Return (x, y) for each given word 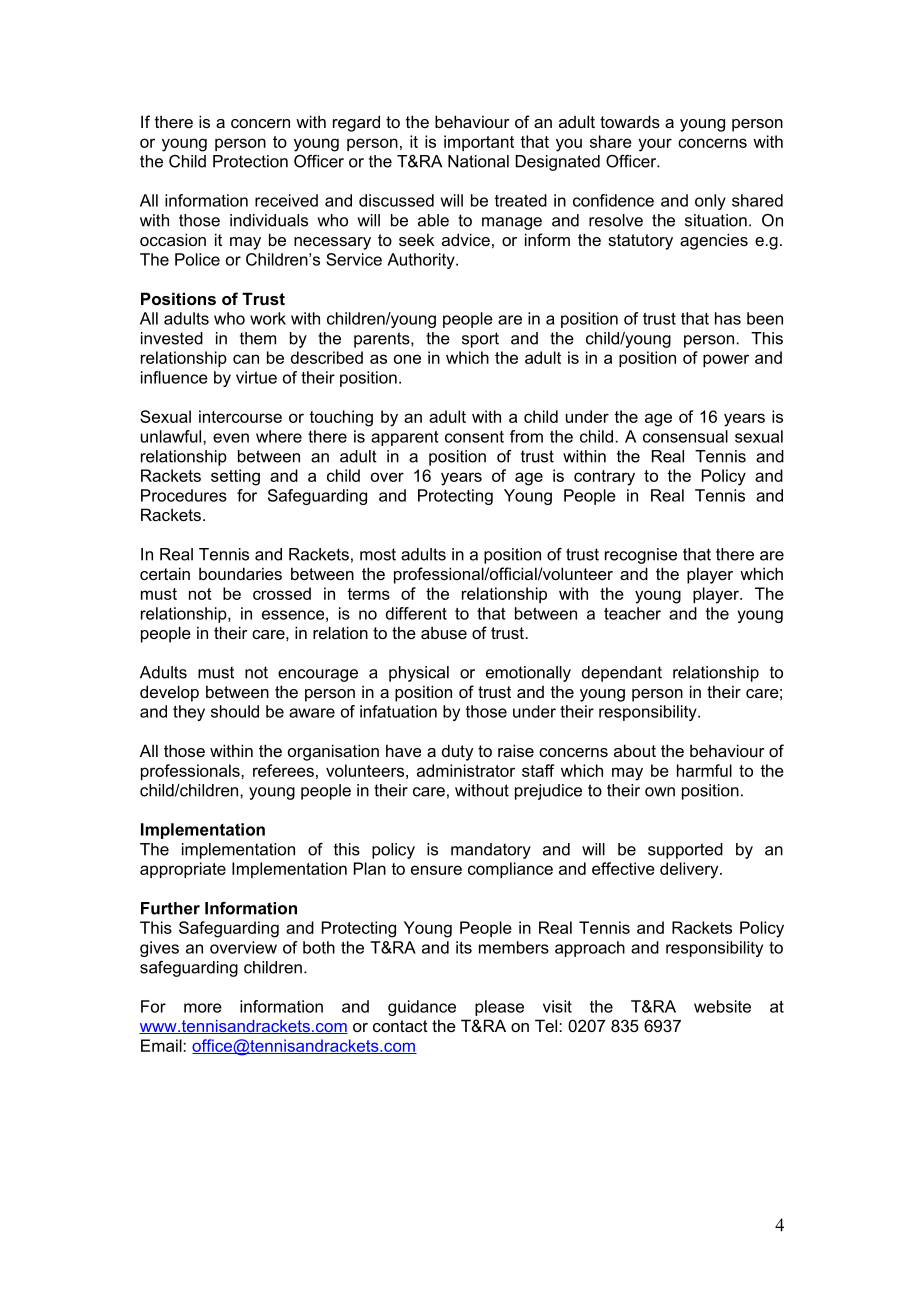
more (203, 1008)
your (655, 145)
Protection (250, 161)
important (479, 143)
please (499, 1008)
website (722, 1006)
